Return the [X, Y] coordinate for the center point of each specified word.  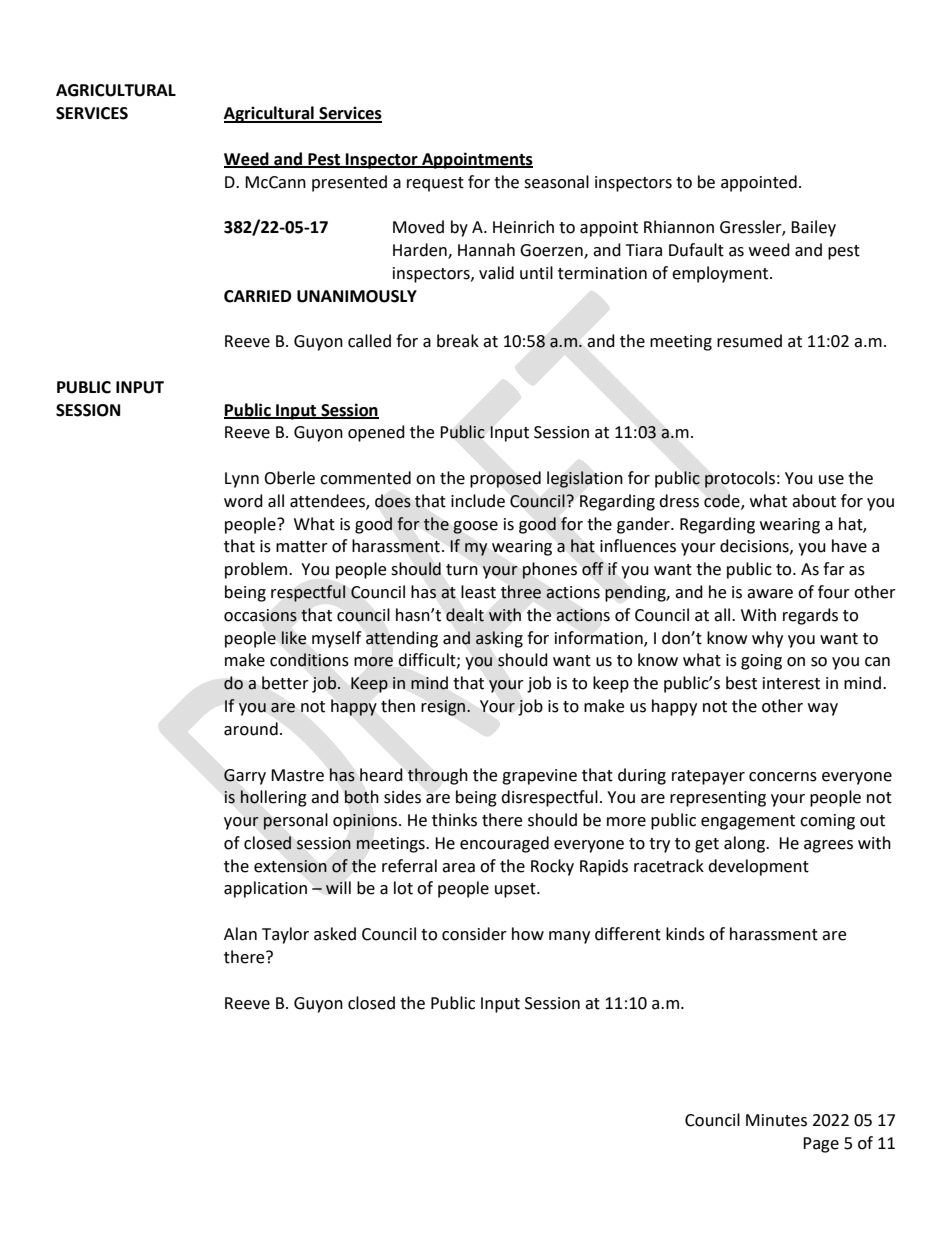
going [761, 662]
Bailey [813, 228]
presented [349, 183]
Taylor [285, 935]
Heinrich [523, 227]
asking [499, 639]
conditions [309, 660]
